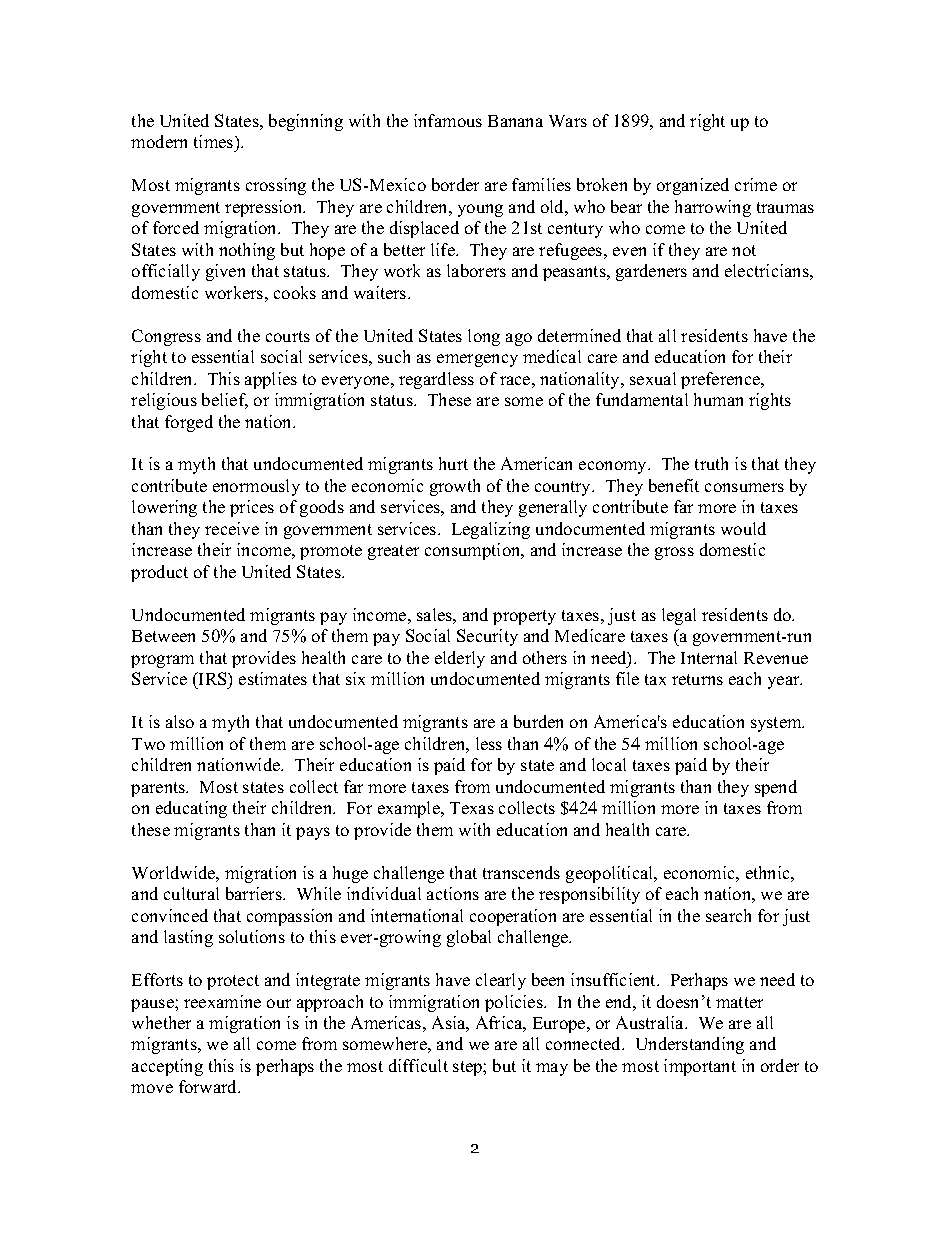 The image size is (952, 1233). I want to click on Internal, so click(709, 657).
